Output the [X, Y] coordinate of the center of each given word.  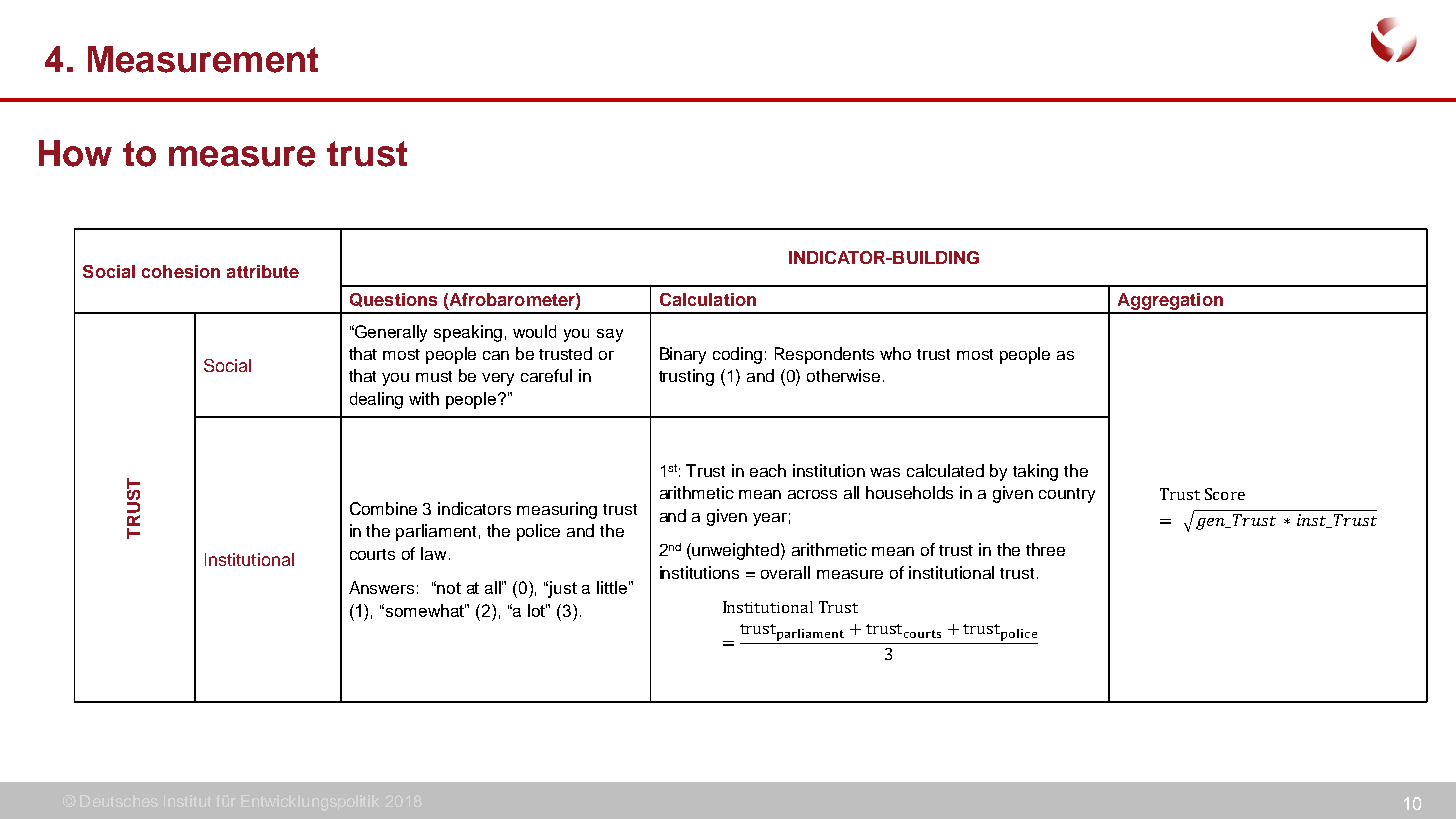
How [75, 153]
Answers [381, 587]
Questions [393, 300]
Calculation [708, 299]
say [610, 335]
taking [1035, 472]
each [768, 470]
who [895, 353]
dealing [376, 400]
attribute [263, 271]
